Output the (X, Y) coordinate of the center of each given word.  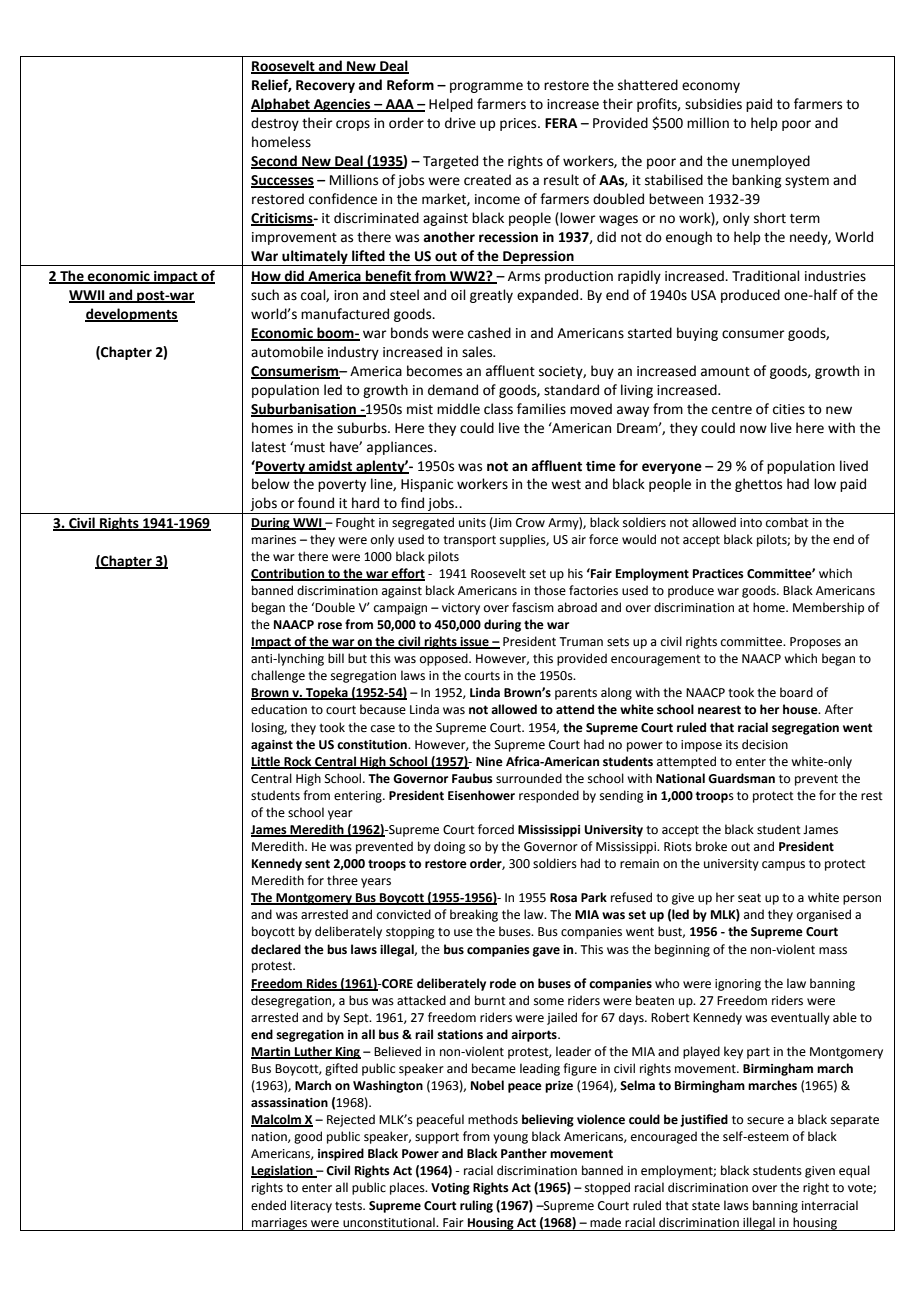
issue (474, 643)
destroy (275, 124)
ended (268, 1205)
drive (460, 123)
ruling (476, 1206)
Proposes (815, 643)
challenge (278, 676)
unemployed (771, 162)
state (706, 1206)
